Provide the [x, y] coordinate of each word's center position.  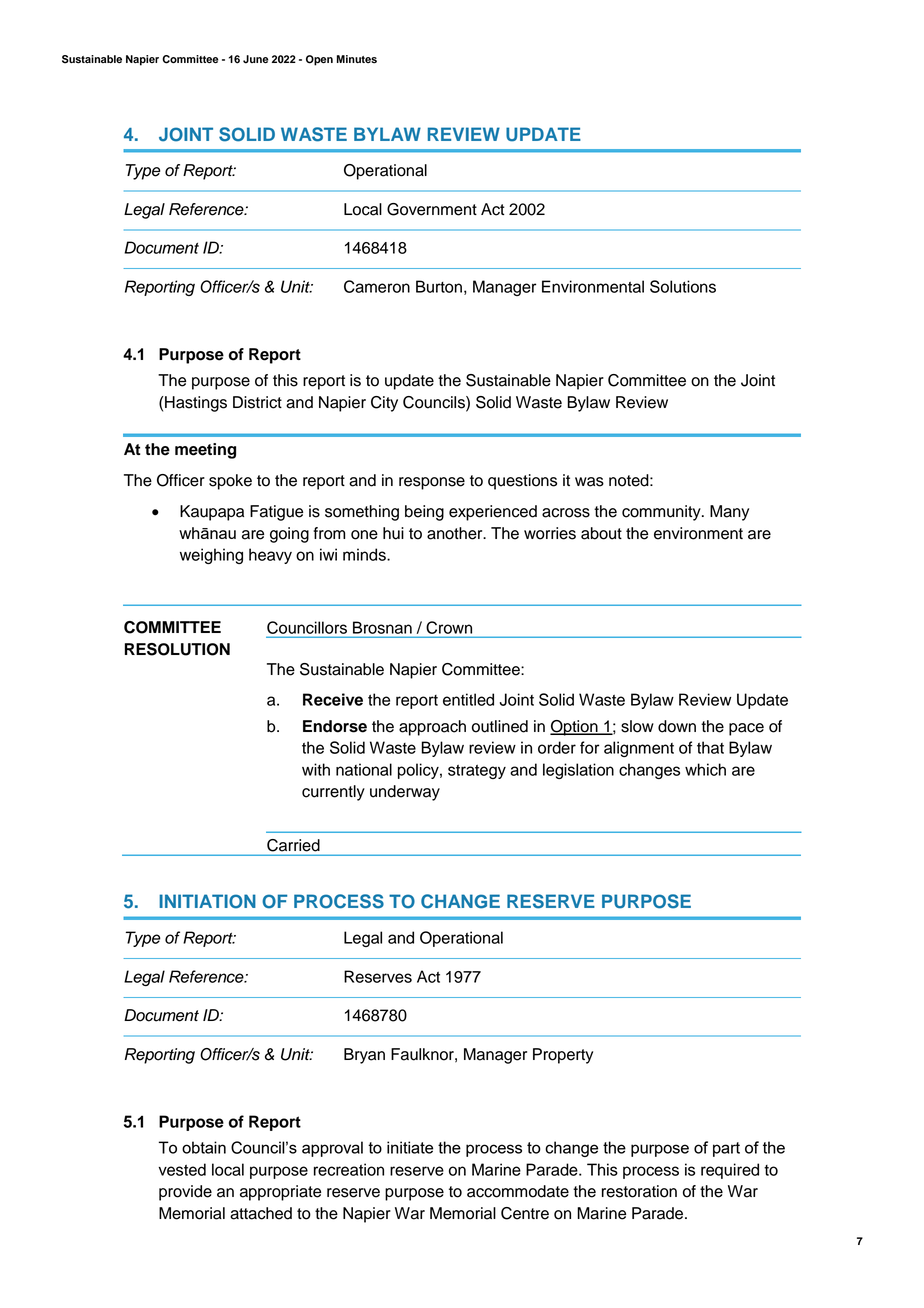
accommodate [518, 1191]
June [256, 59]
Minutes [357, 59]
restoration [639, 1191]
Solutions [683, 286]
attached [261, 1213]
